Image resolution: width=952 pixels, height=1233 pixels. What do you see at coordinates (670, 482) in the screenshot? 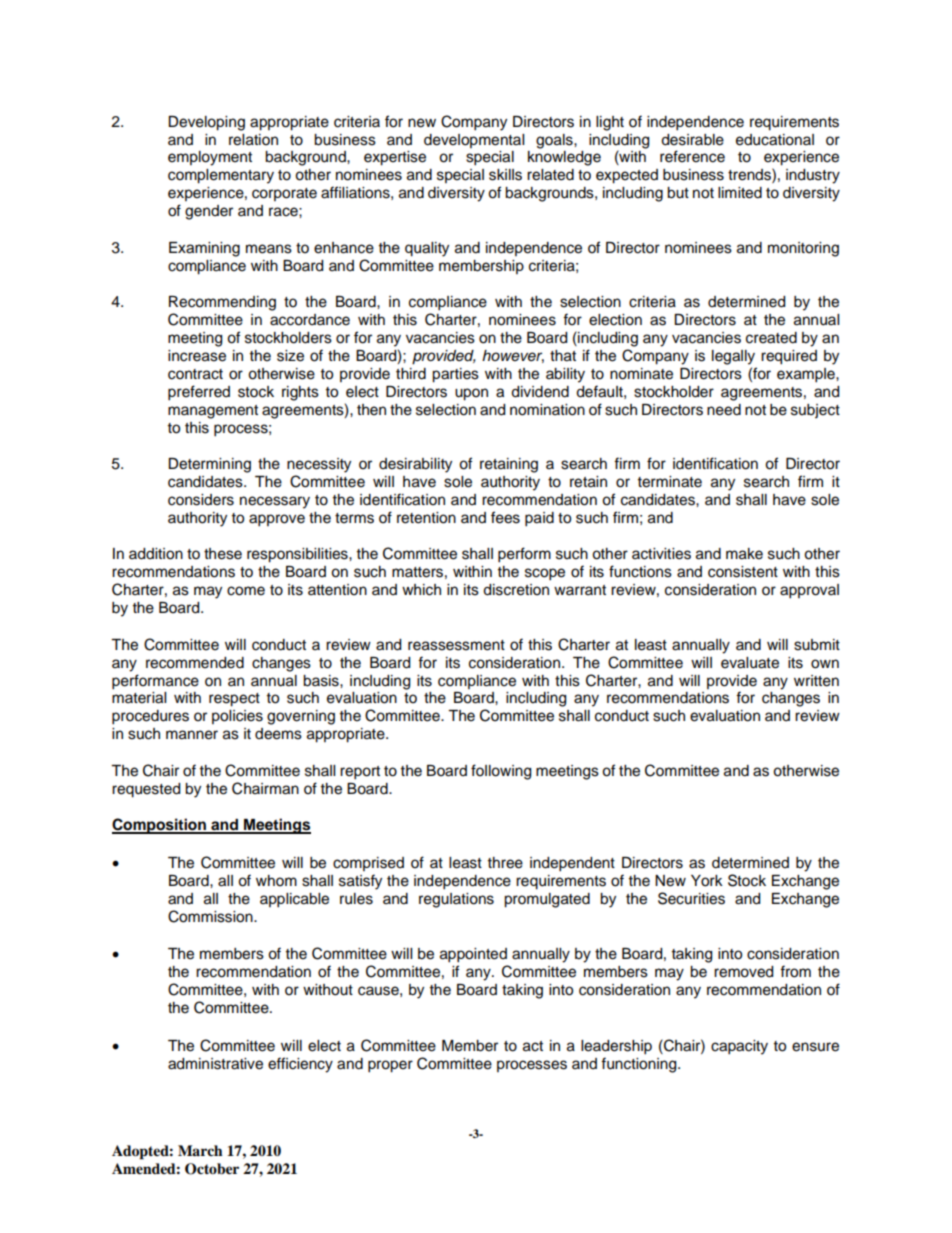
I see `terminate` at bounding box center [670, 482].
